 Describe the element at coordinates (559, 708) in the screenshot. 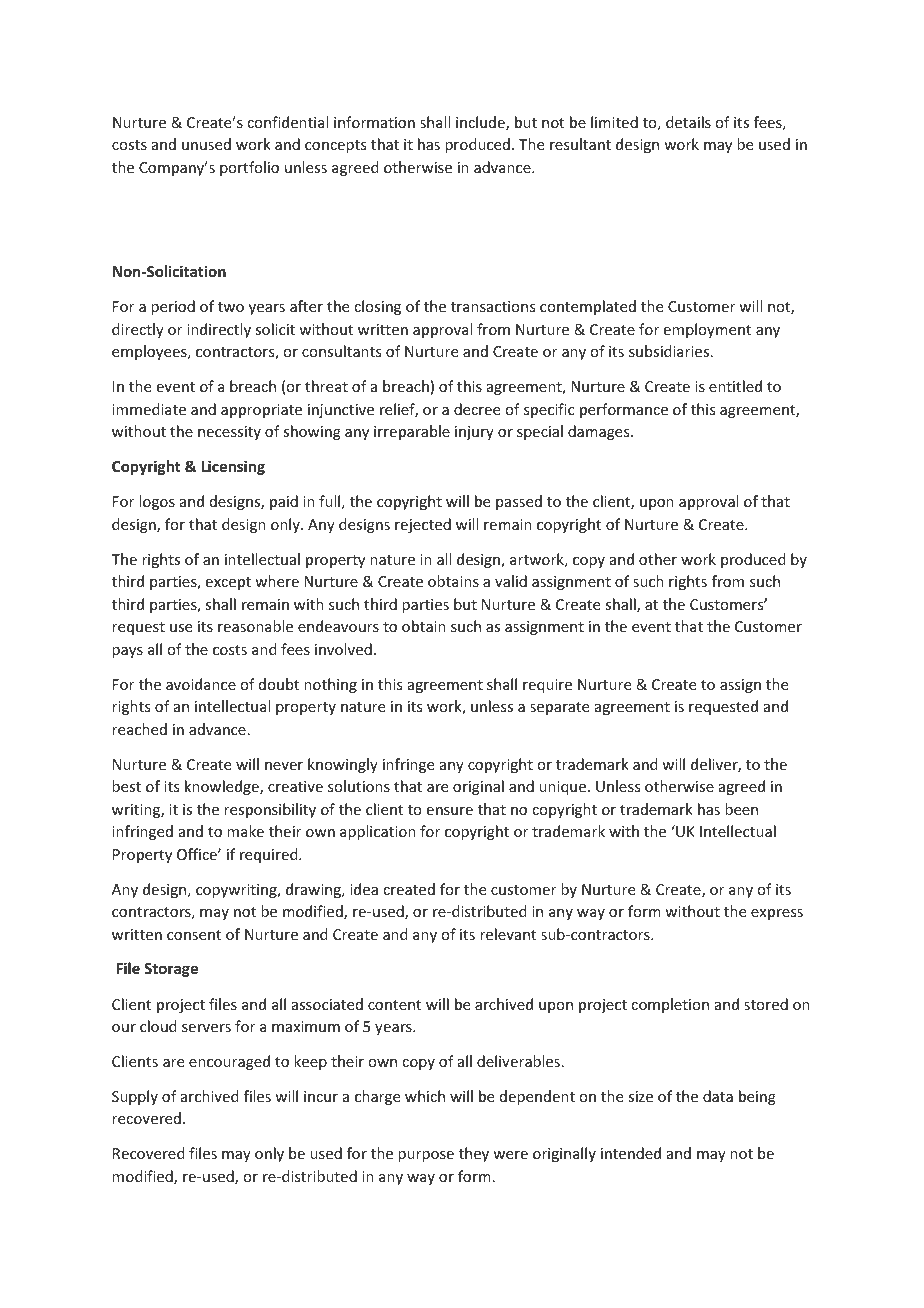

I see `separate` at that location.
